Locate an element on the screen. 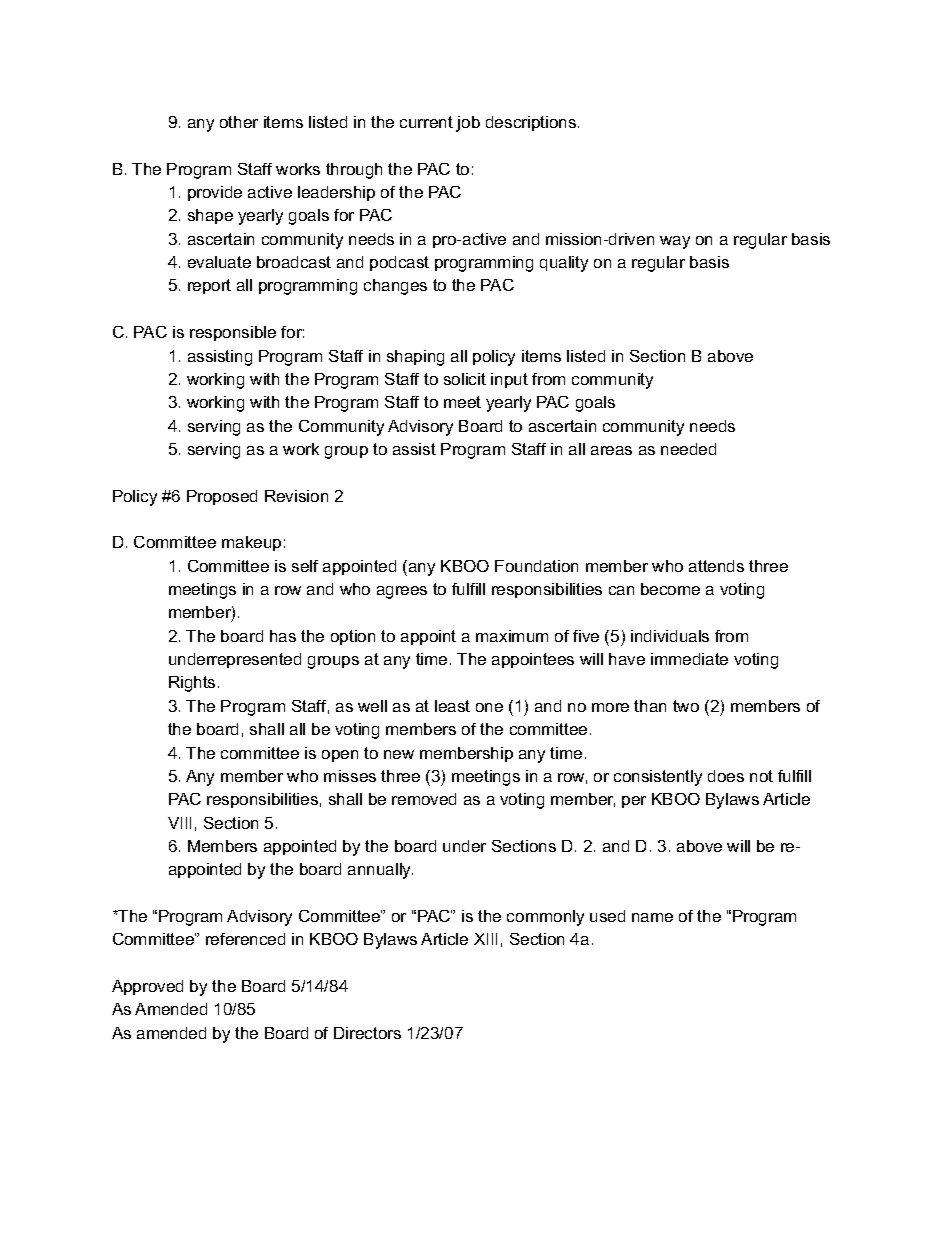 This screenshot has width=952, height=1233. makeup is located at coordinates (251, 543).
